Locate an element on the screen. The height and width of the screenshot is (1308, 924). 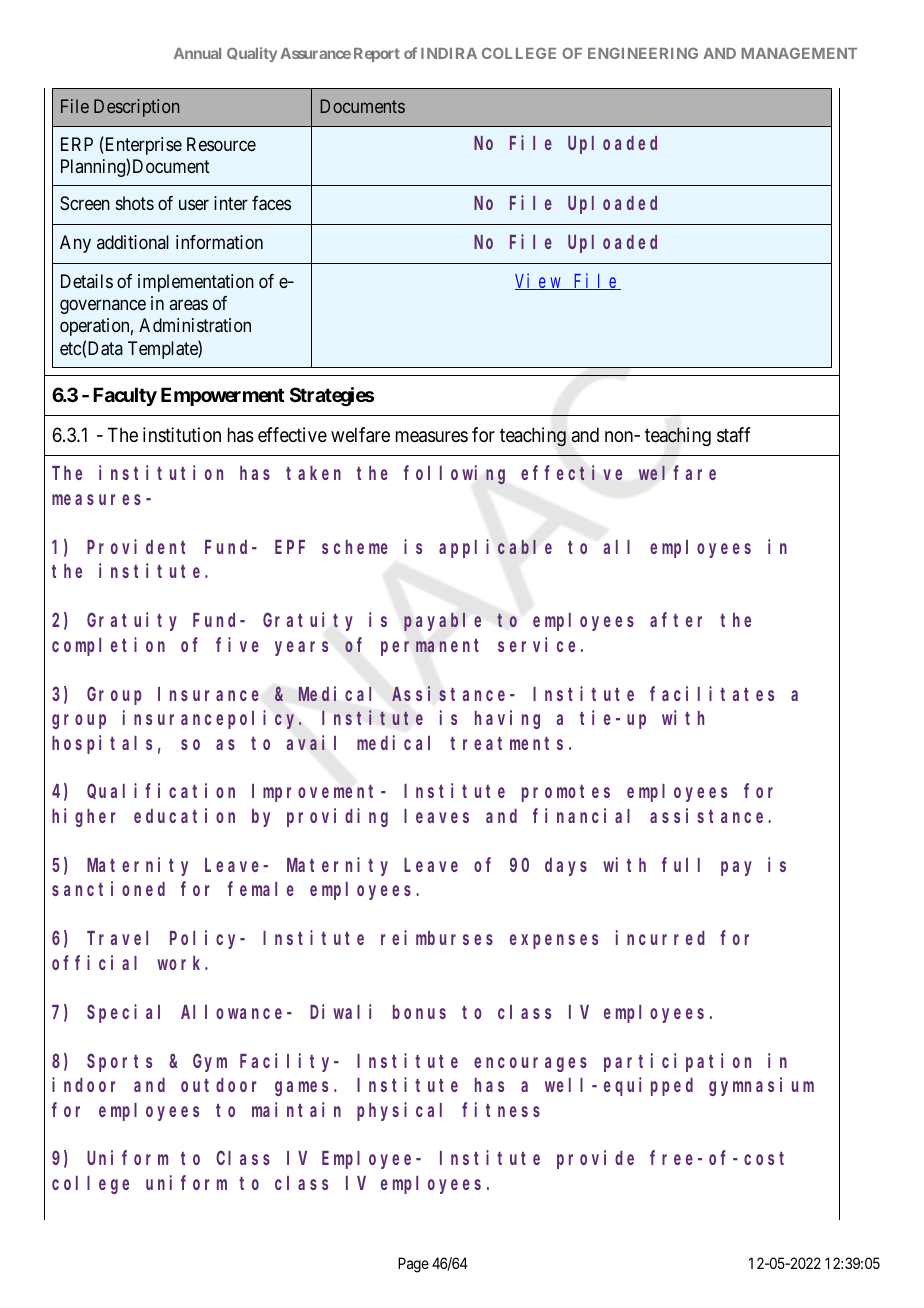
maintain is located at coordinates (296, 1109).
